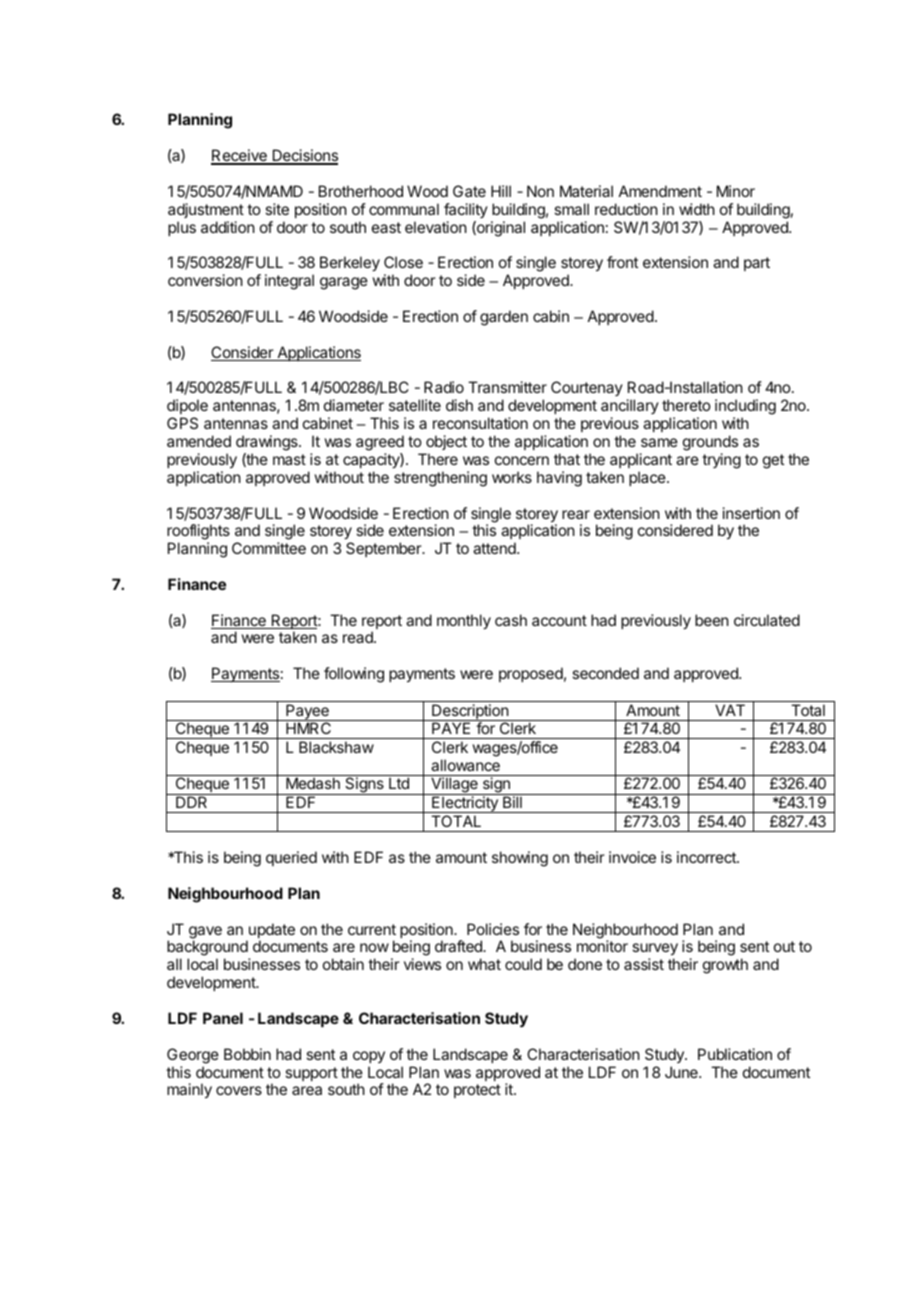 The width and height of the screenshot is (924, 1307). I want to click on monthly, so click(464, 622).
